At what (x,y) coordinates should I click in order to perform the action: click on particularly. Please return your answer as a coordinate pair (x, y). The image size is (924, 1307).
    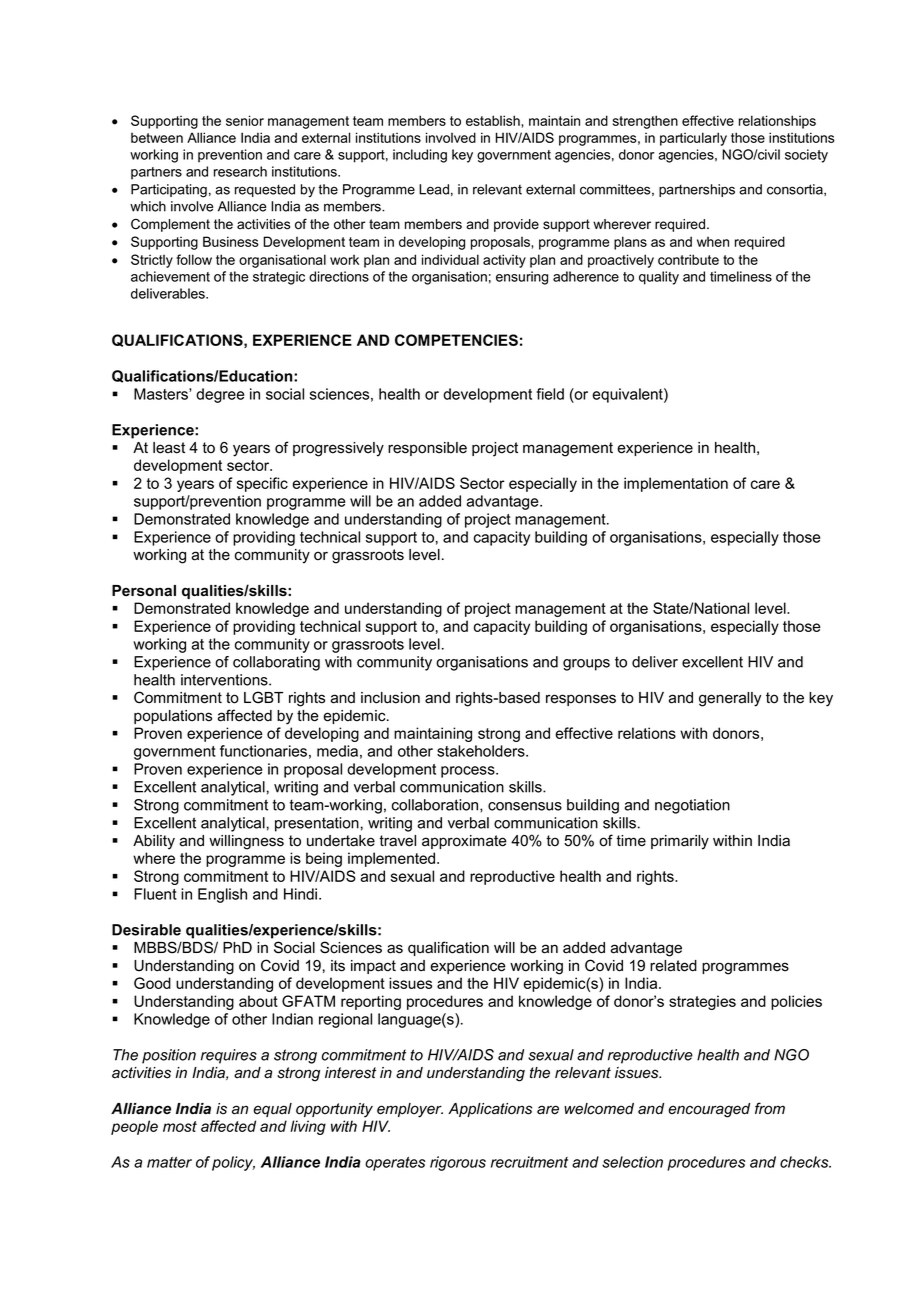
    Looking at the image, I should click on (693, 139).
